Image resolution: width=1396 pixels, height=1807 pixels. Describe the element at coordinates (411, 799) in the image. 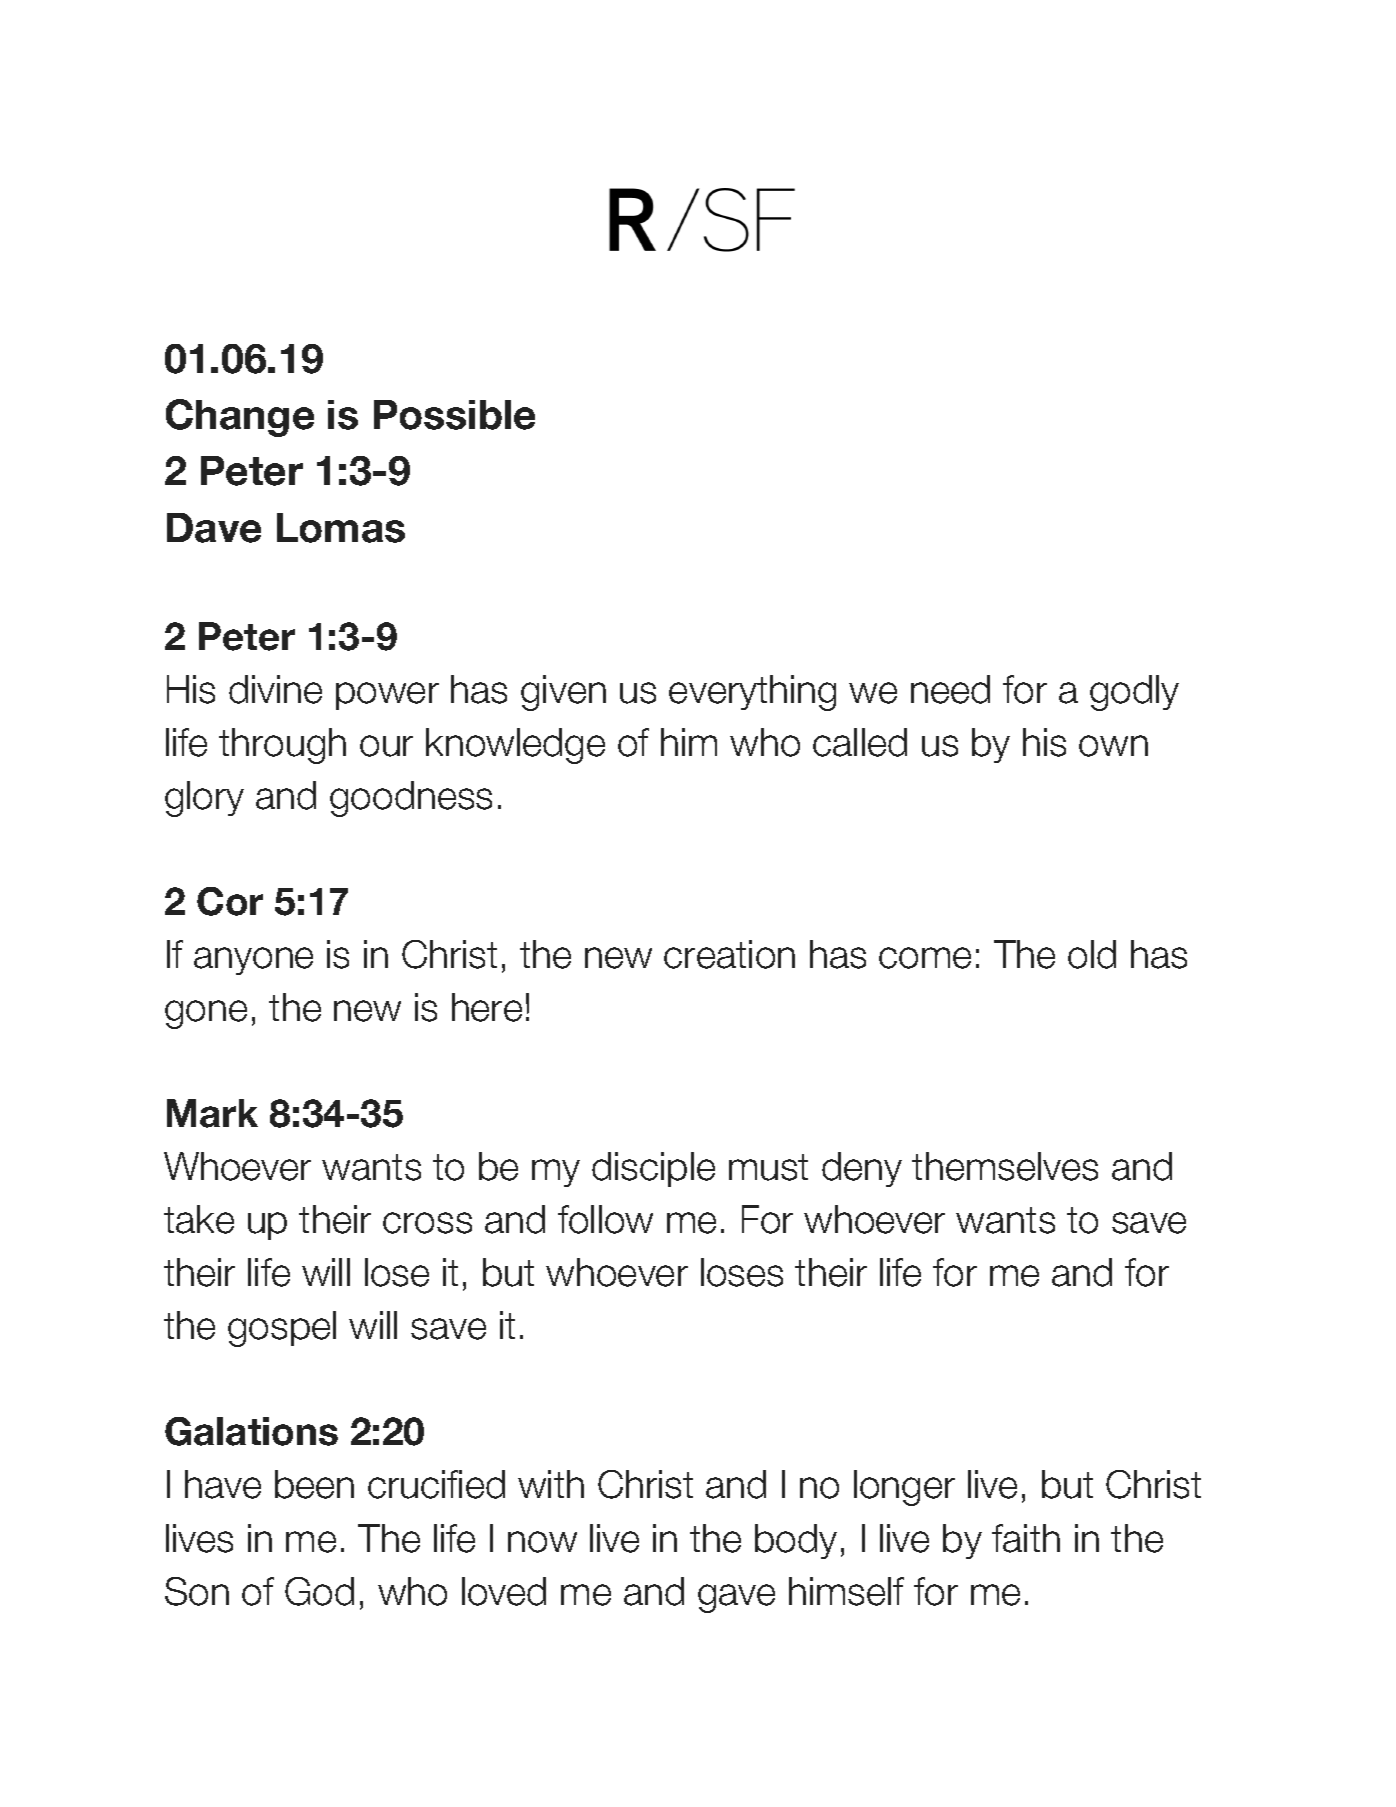

I see `goodness` at that location.
